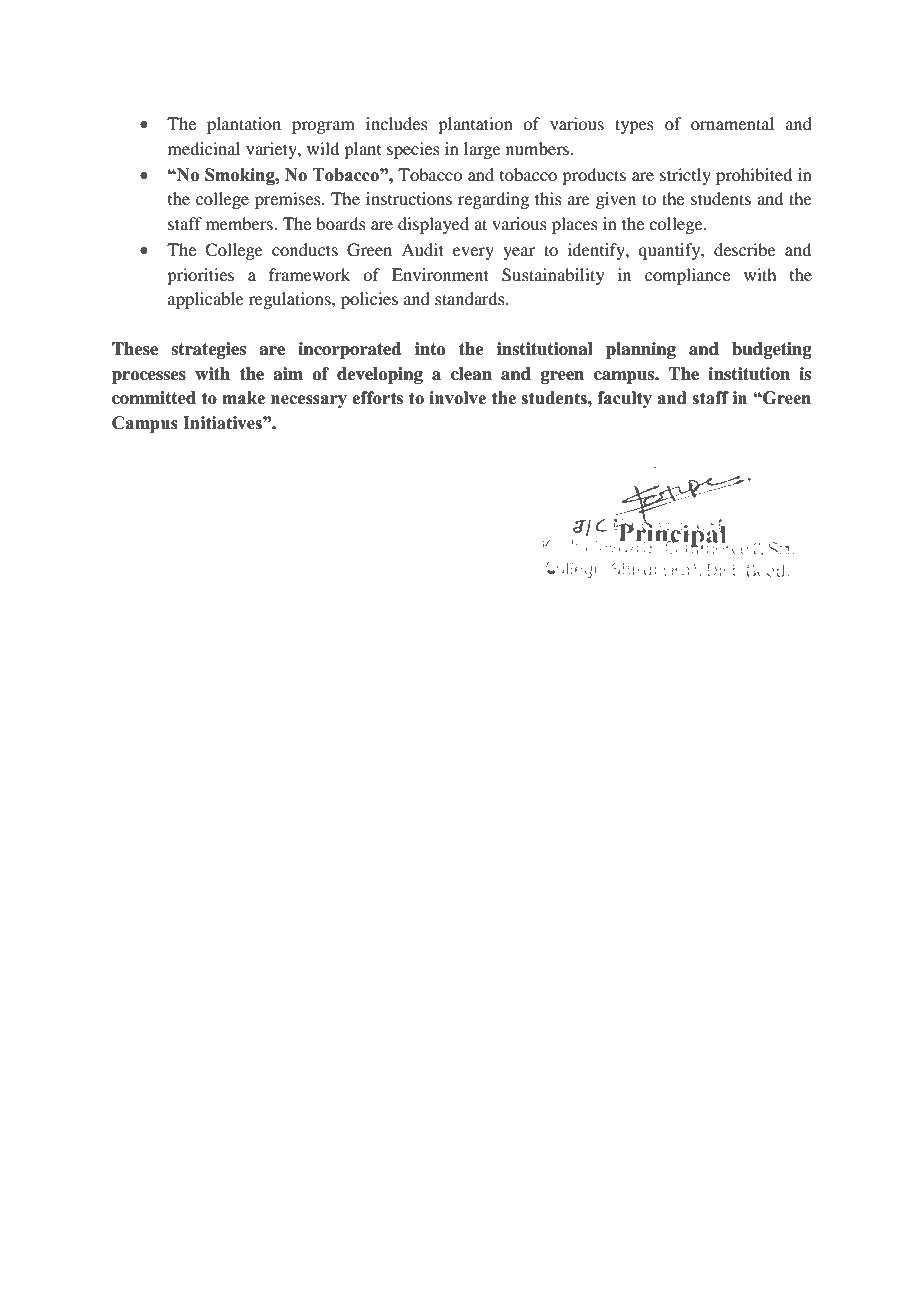  I want to click on given, so click(616, 200).
